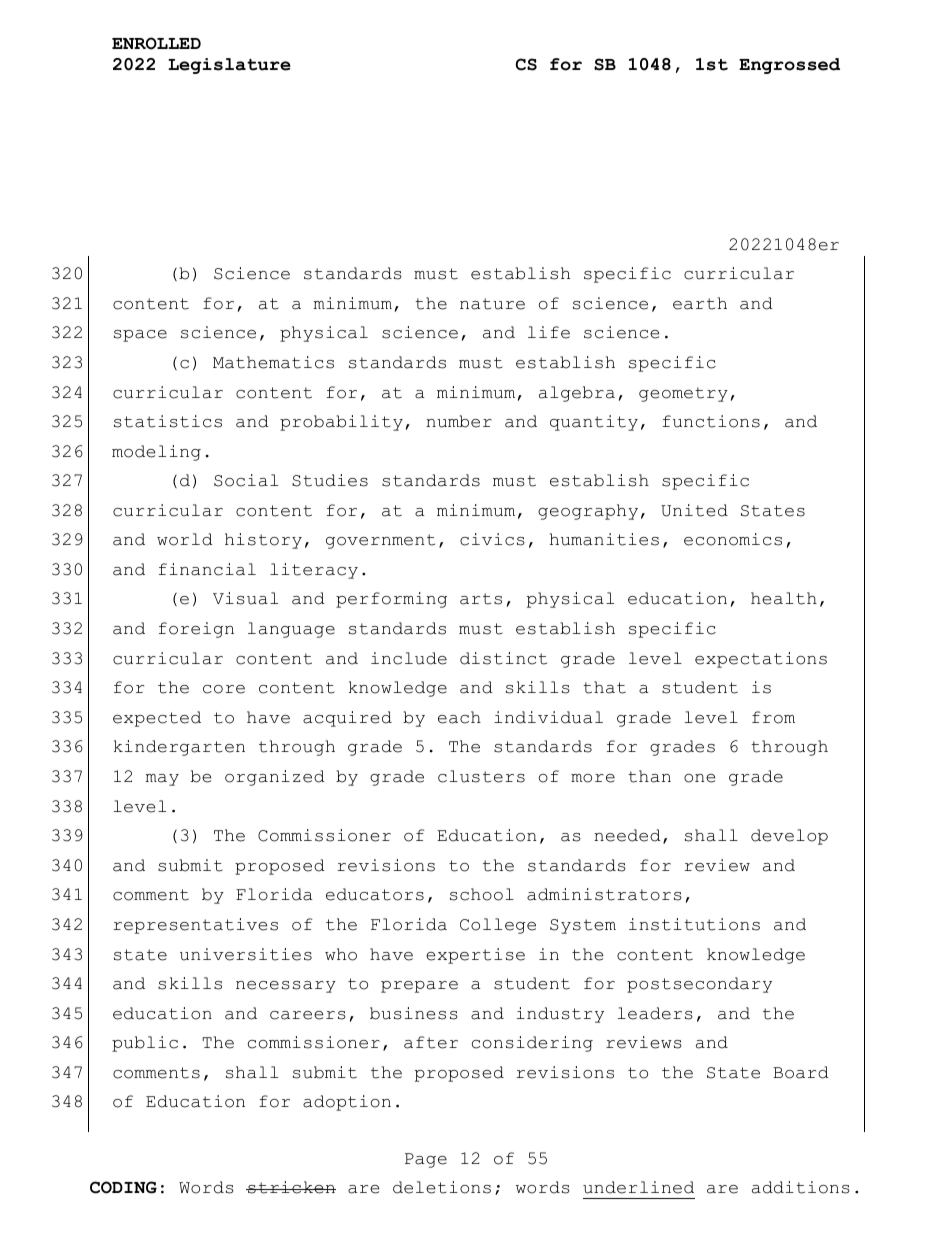 This page has height=1233, width=952. I want to click on world, so click(185, 539).
